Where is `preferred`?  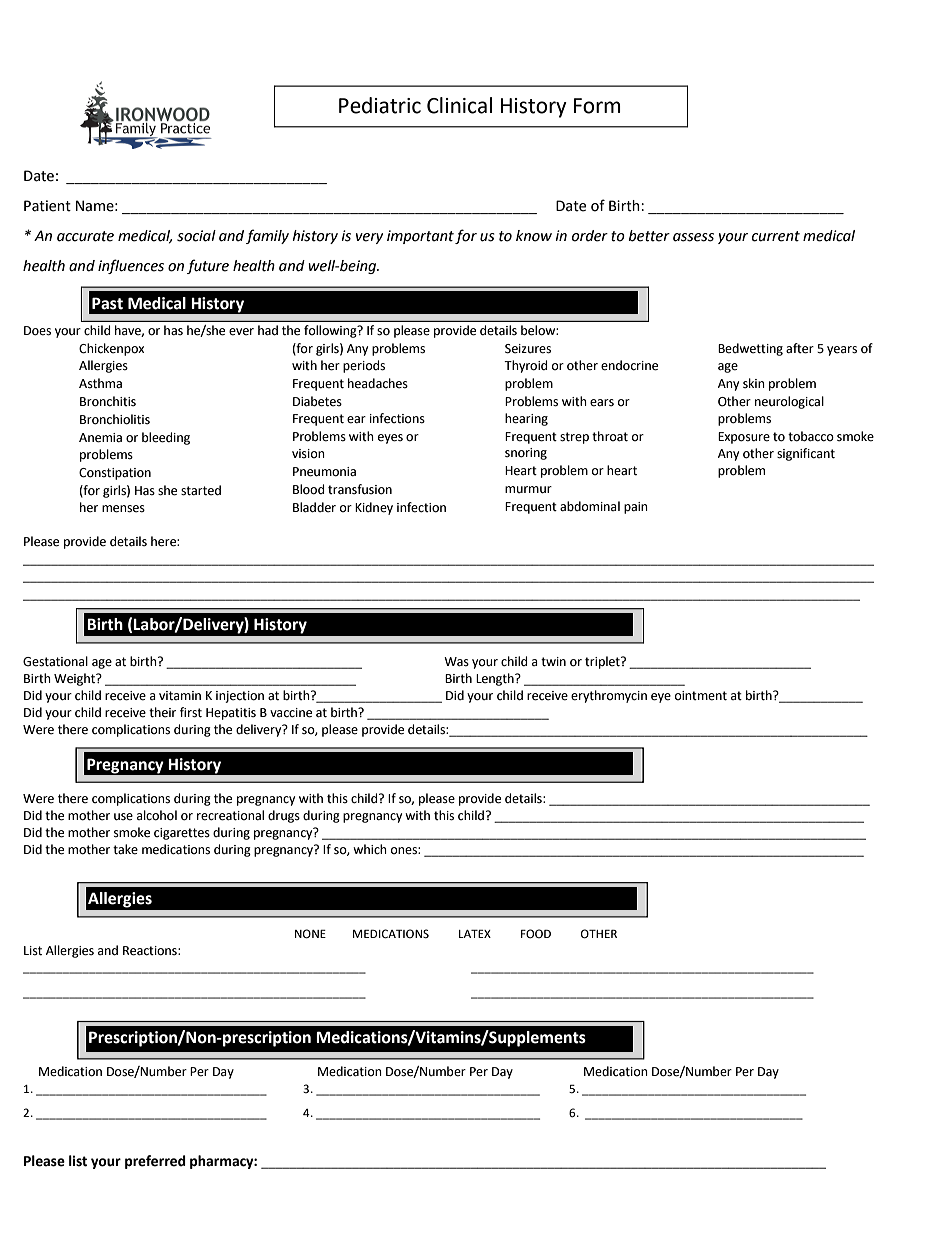 preferred is located at coordinates (155, 1162).
